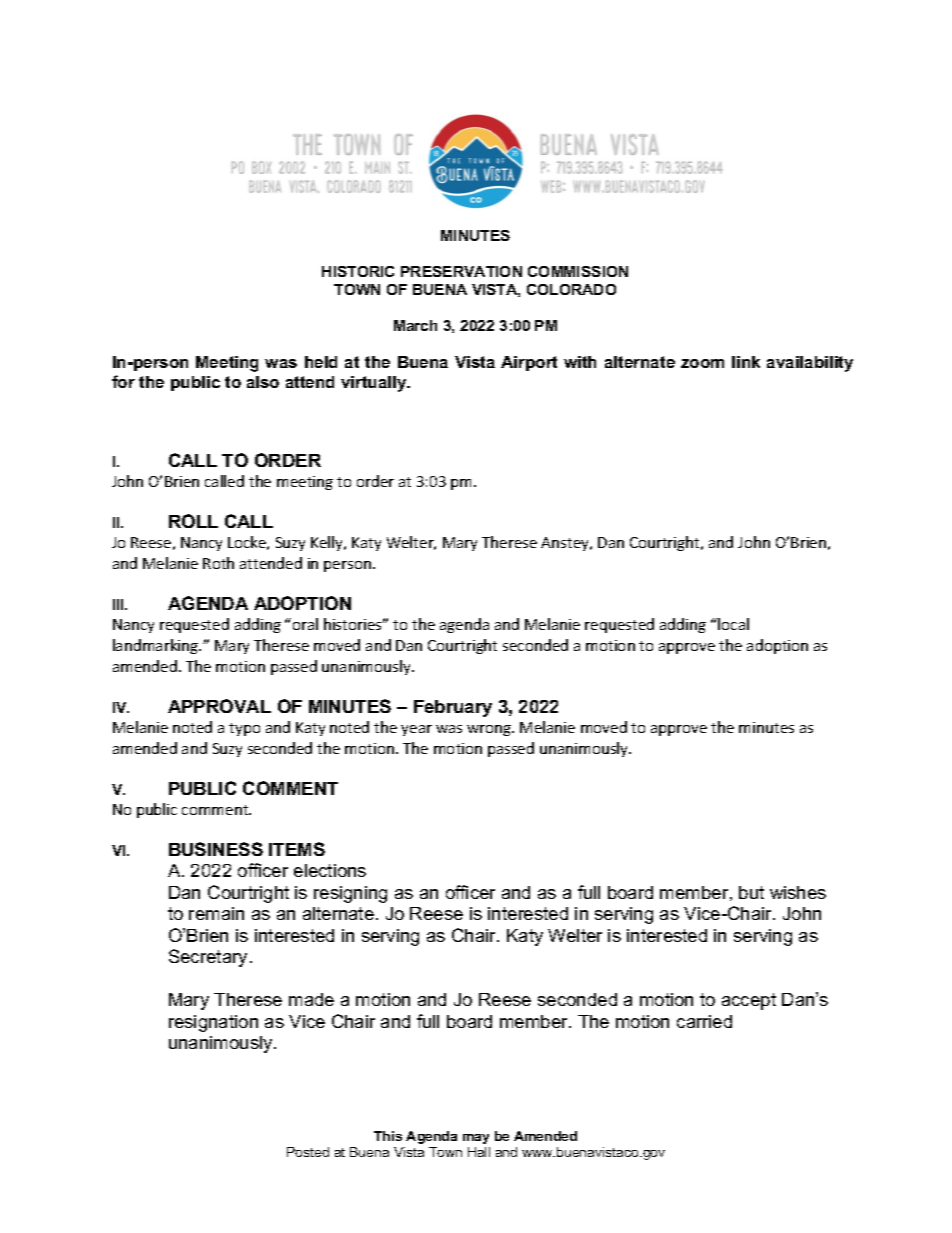 This screenshot has width=952, height=1233. What do you see at coordinates (461, 271) in the screenshot?
I see `PRESERVATION` at bounding box center [461, 271].
